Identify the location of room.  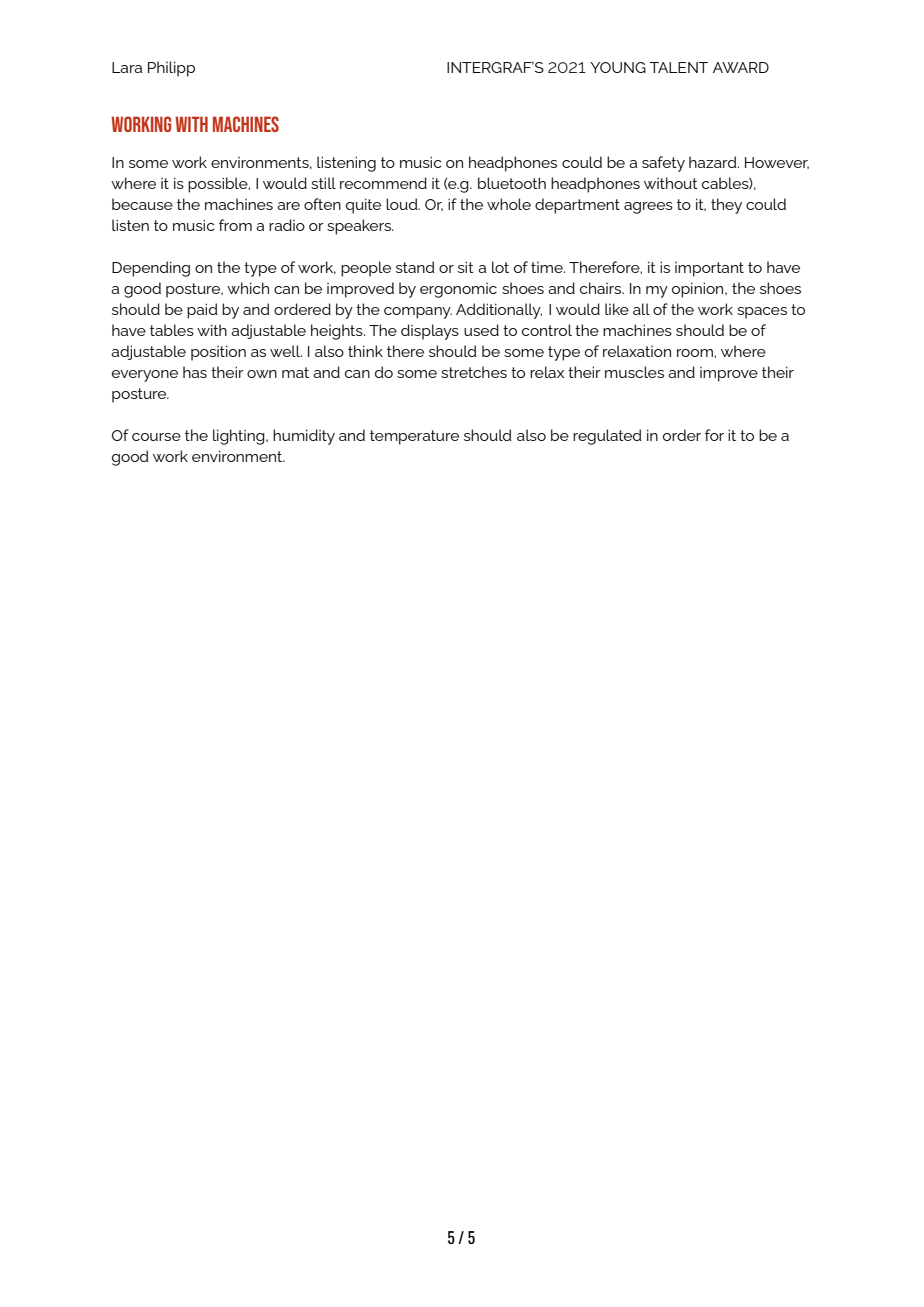
(696, 353).
